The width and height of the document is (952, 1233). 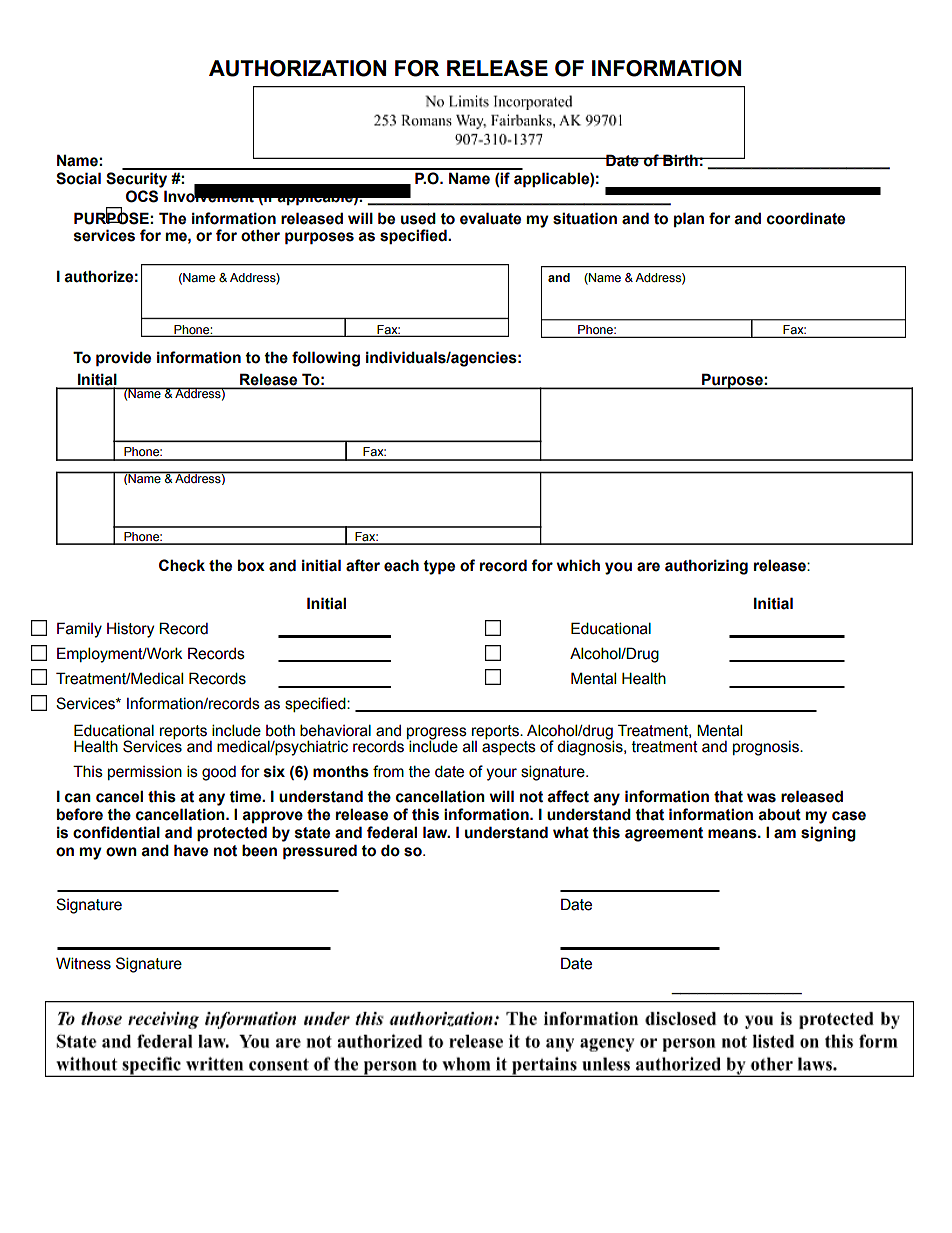 What do you see at coordinates (828, 834) in the document?
I see `signing` at bounding box center [828, 834].
